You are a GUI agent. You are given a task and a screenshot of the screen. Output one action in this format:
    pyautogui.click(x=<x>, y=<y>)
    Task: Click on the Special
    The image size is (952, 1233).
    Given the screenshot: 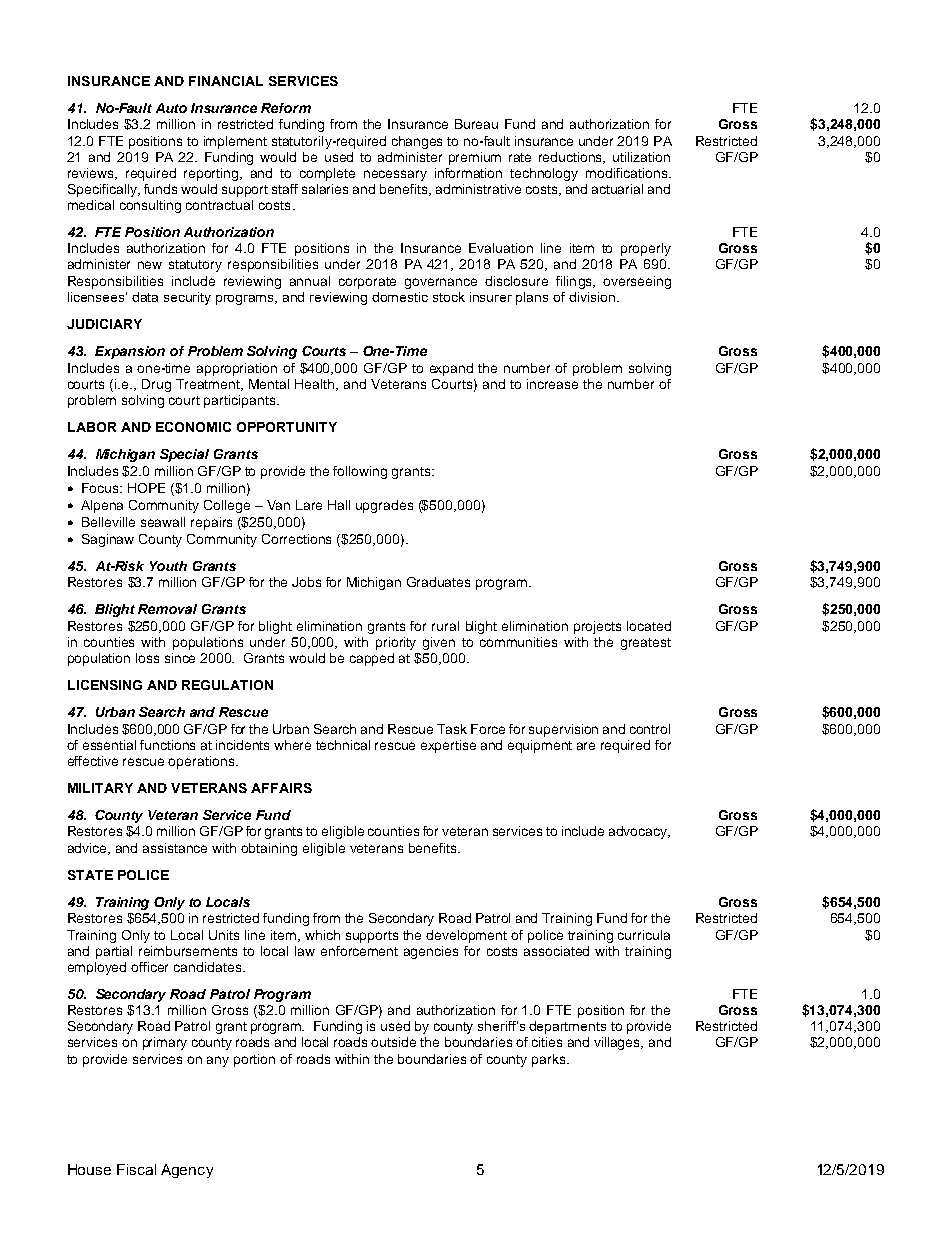 What is the action you would take?
    pyautogui.click(x=184, y=455)
